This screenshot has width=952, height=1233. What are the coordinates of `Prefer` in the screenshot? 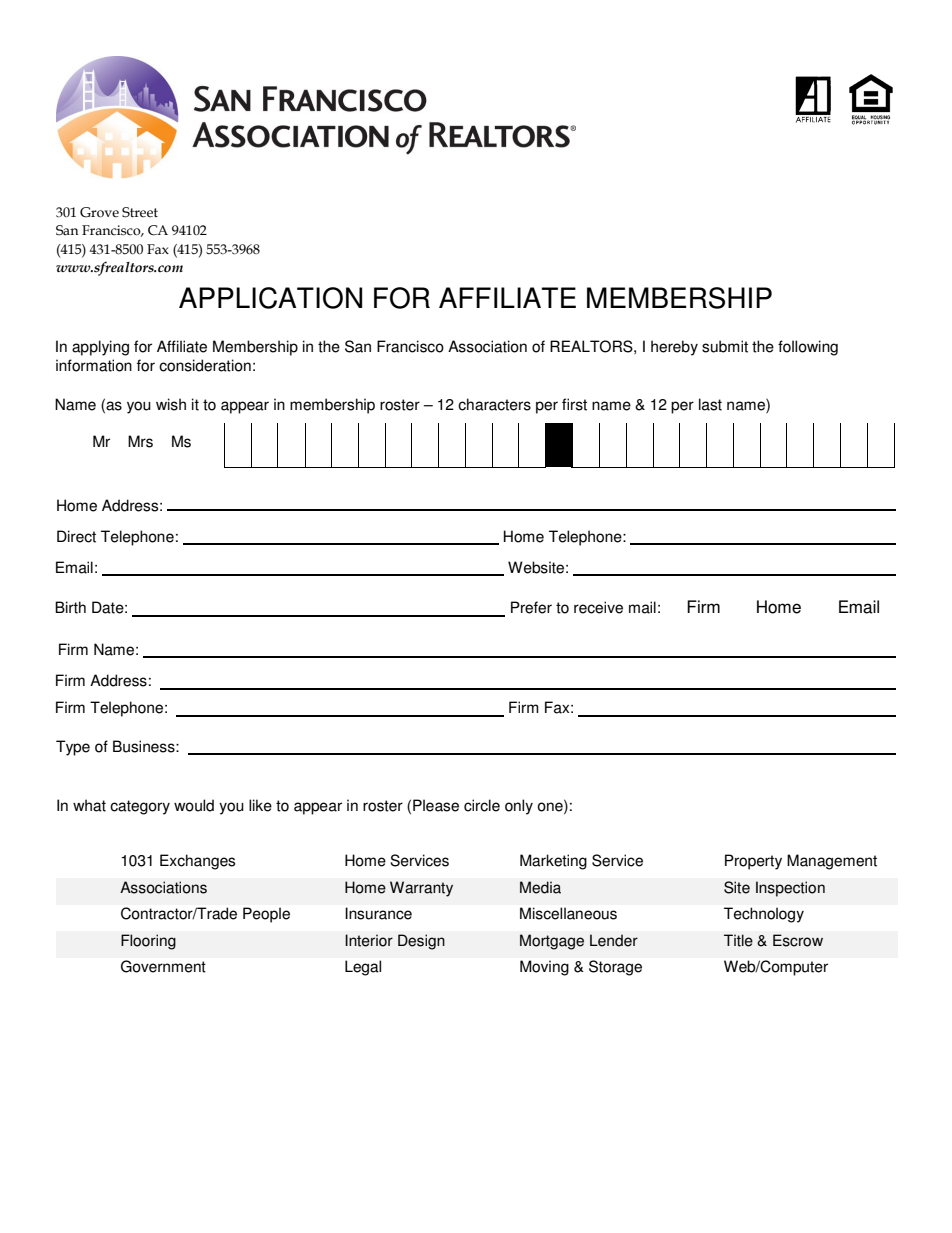 It's located at (531, 607).
